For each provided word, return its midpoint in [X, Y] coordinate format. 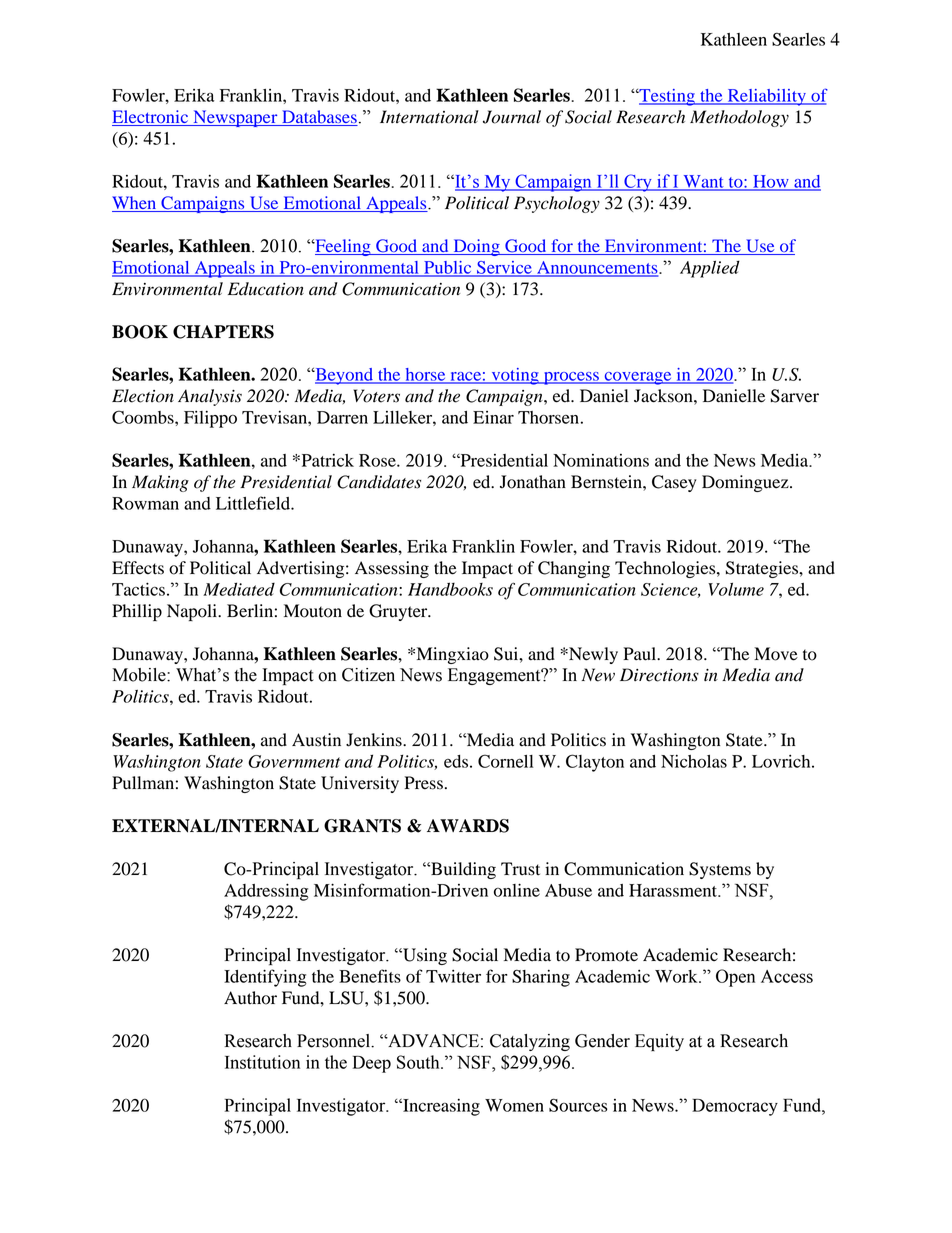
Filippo [210, 419]
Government [294, 761]
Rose [378, 460]
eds [456, 761]
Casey [674, 483]
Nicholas [694, 761]
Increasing [440, 1107]
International [429, 117]
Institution [262, 1062]
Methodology [739, 118]
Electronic [151, 118]
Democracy [735, 1107]
